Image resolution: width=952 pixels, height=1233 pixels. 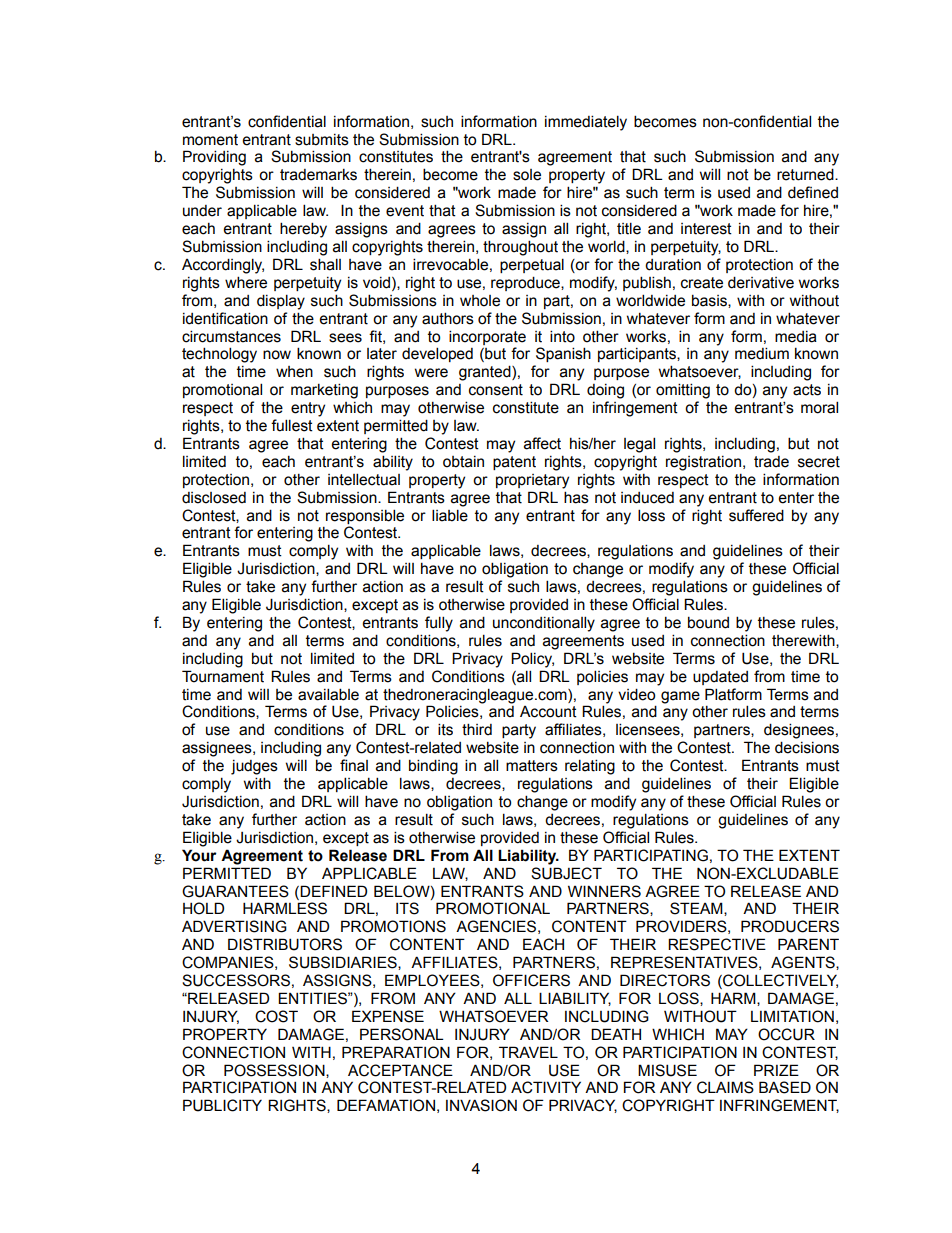 I want to click on submits, so click(x=322, y=140).
